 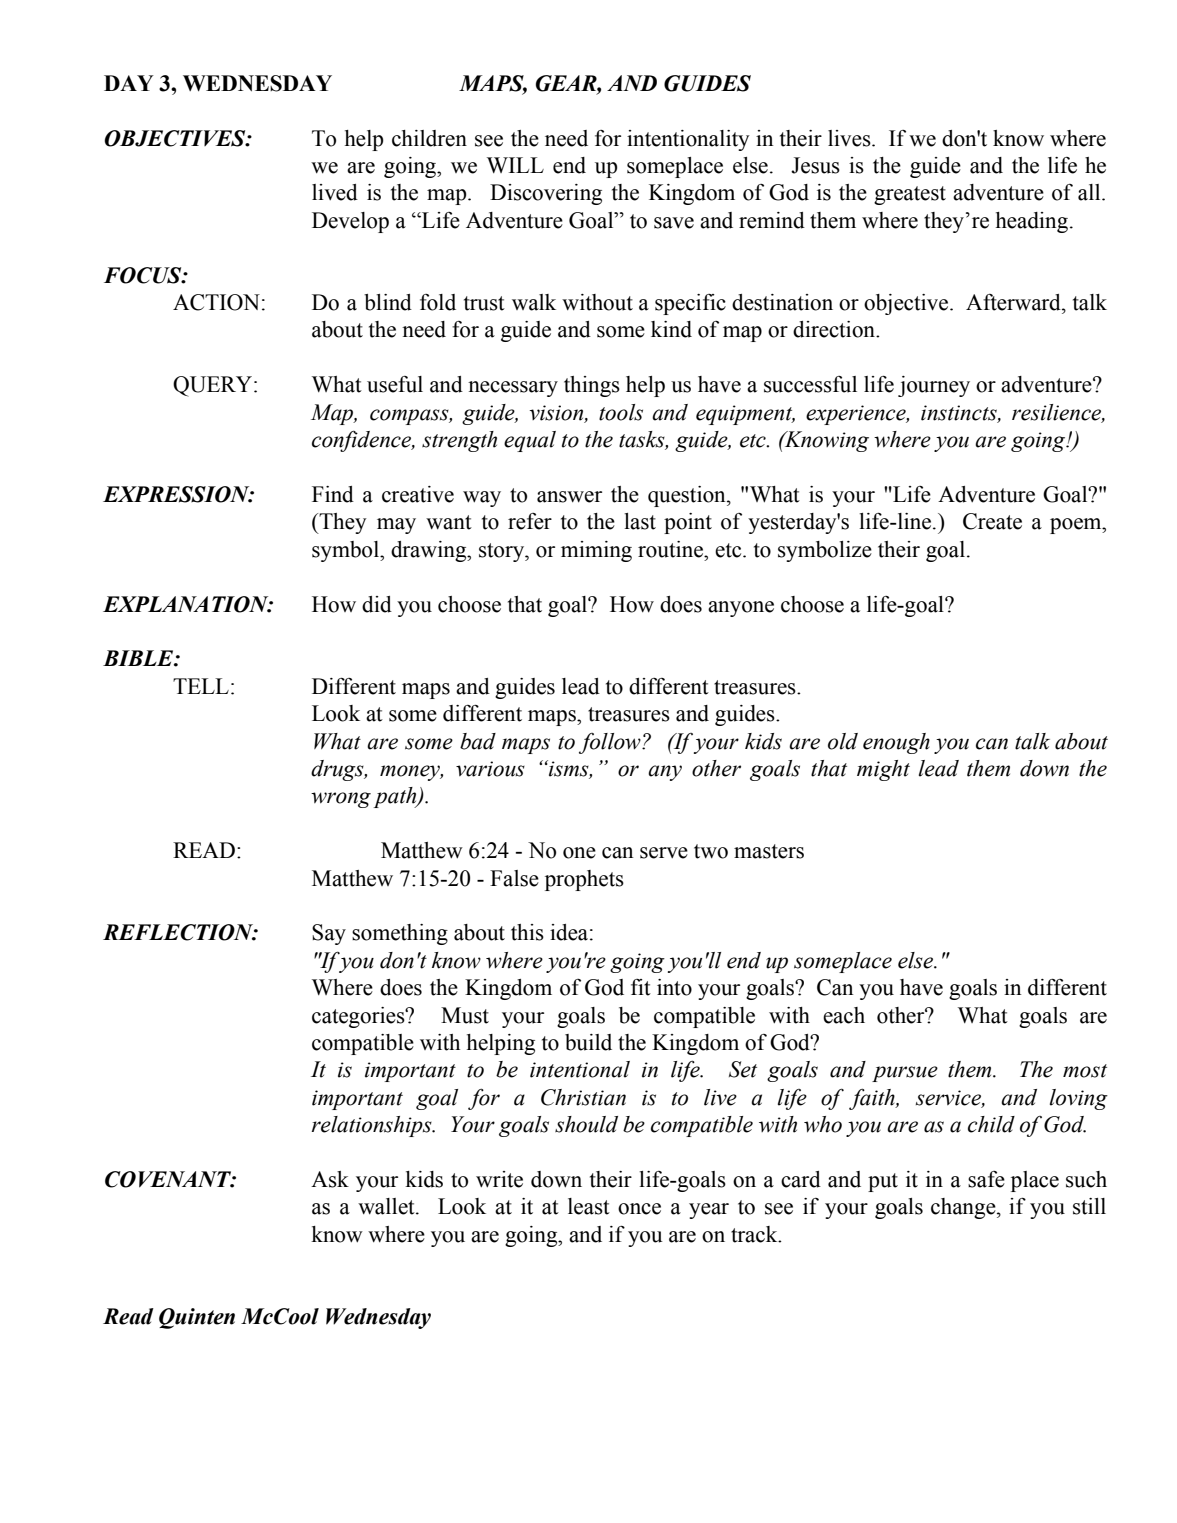 I want to click on routine, so click(x=671, y=549).
